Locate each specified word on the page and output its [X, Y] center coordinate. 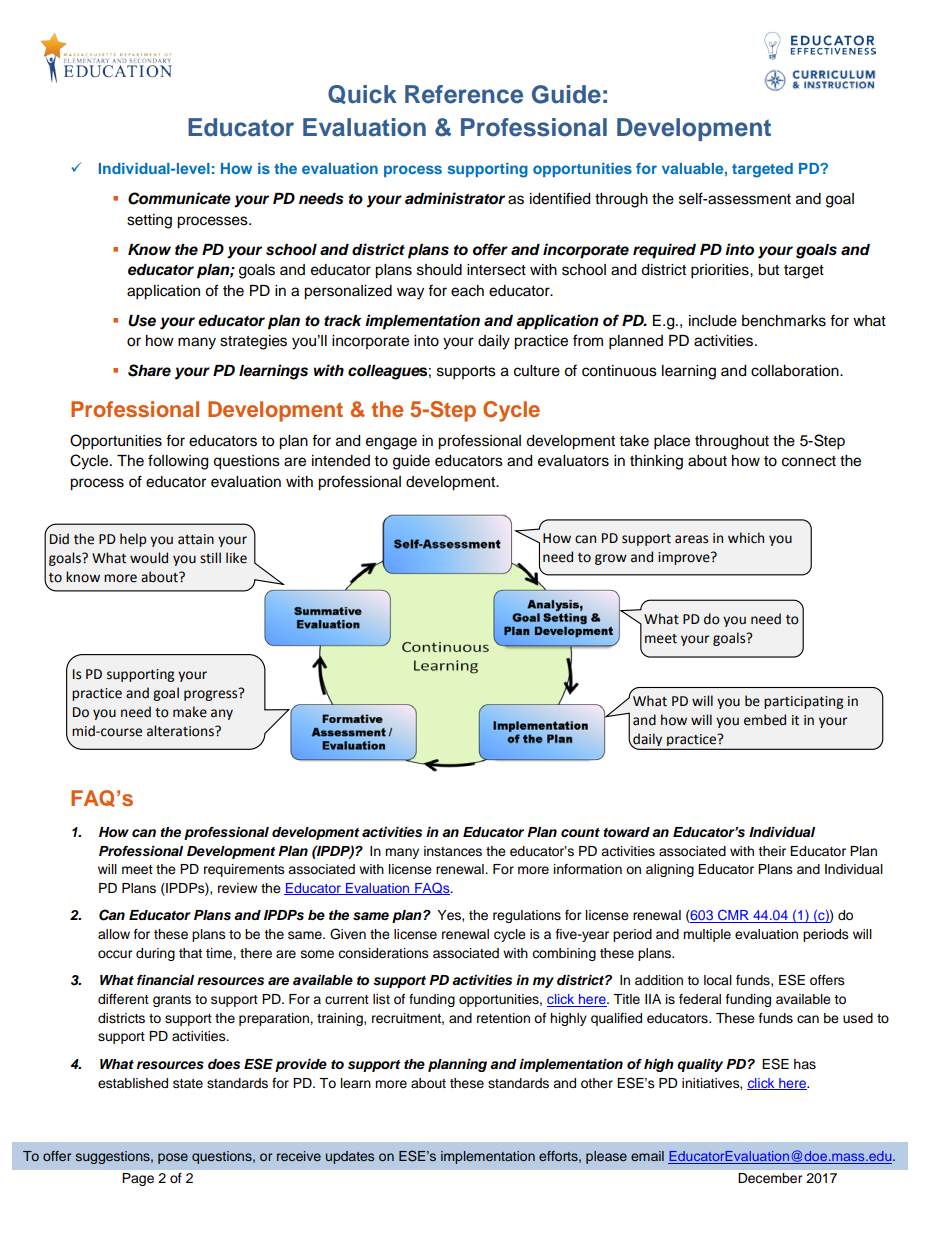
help [133, 540]
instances [453, 851]
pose [173, 1158]
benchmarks [784, 321]
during [155, 954]
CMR [733, 916]
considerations [383, 953]
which [746, 538]
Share [149, 370]
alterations [181, 731]
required [664, 251]
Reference [464, 94]
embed [765, 720]
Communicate [179, 198]
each [467, 291]
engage [391, 443]
